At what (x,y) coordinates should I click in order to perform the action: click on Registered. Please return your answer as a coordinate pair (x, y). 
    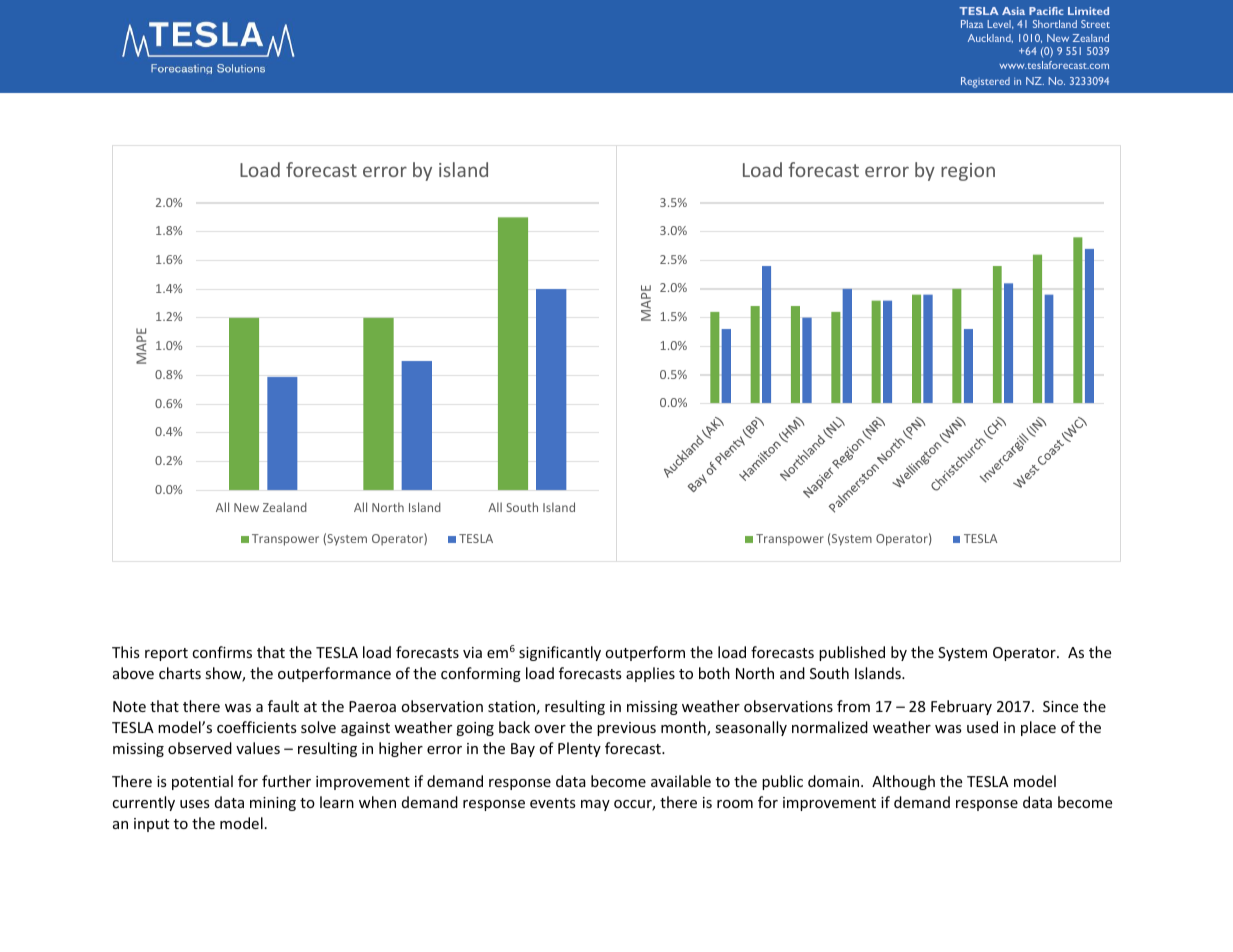
    Looking at the image, I should click on (985, 82).
